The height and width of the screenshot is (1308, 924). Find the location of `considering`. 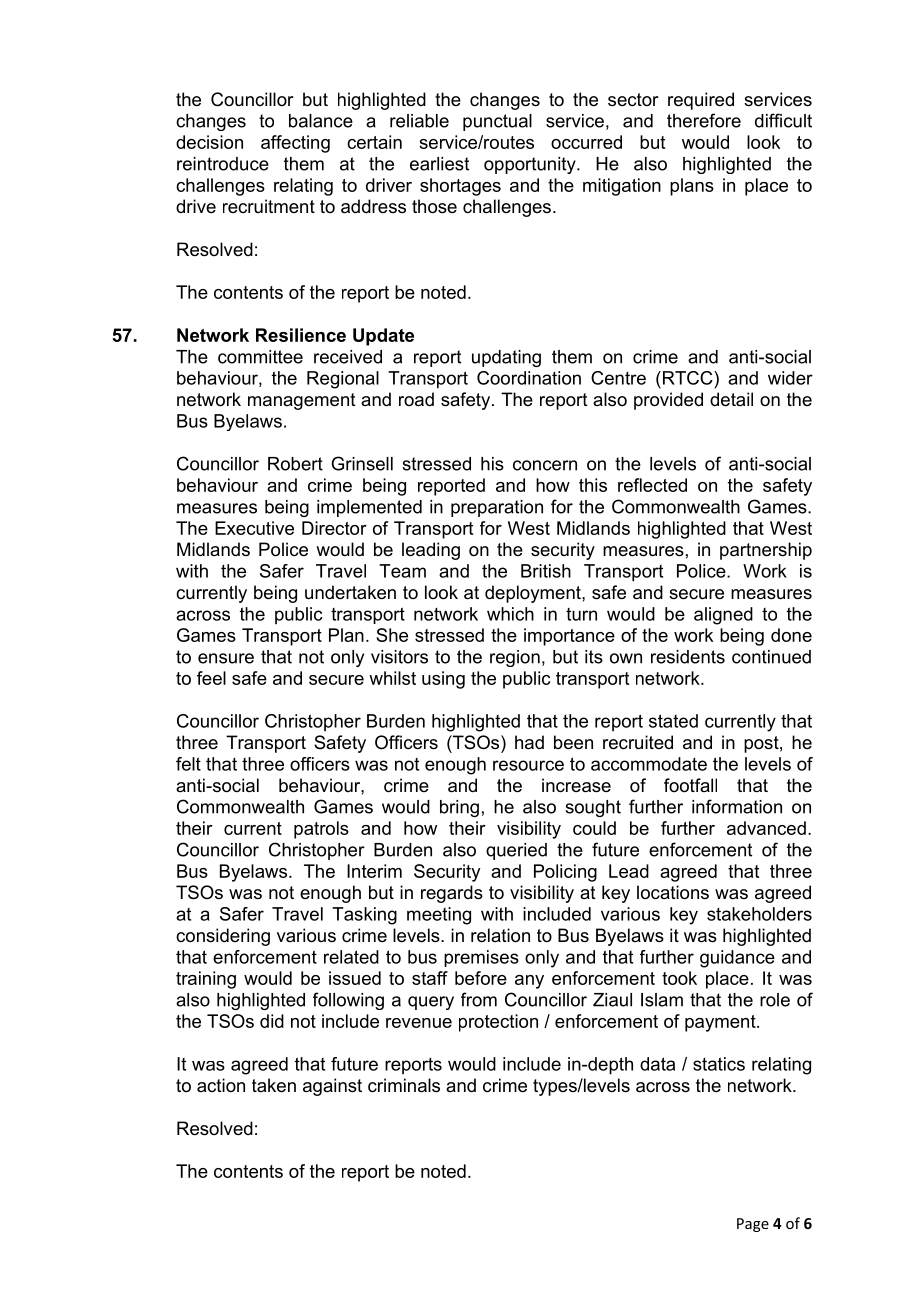

considering is located at coordinates (223, 937).
